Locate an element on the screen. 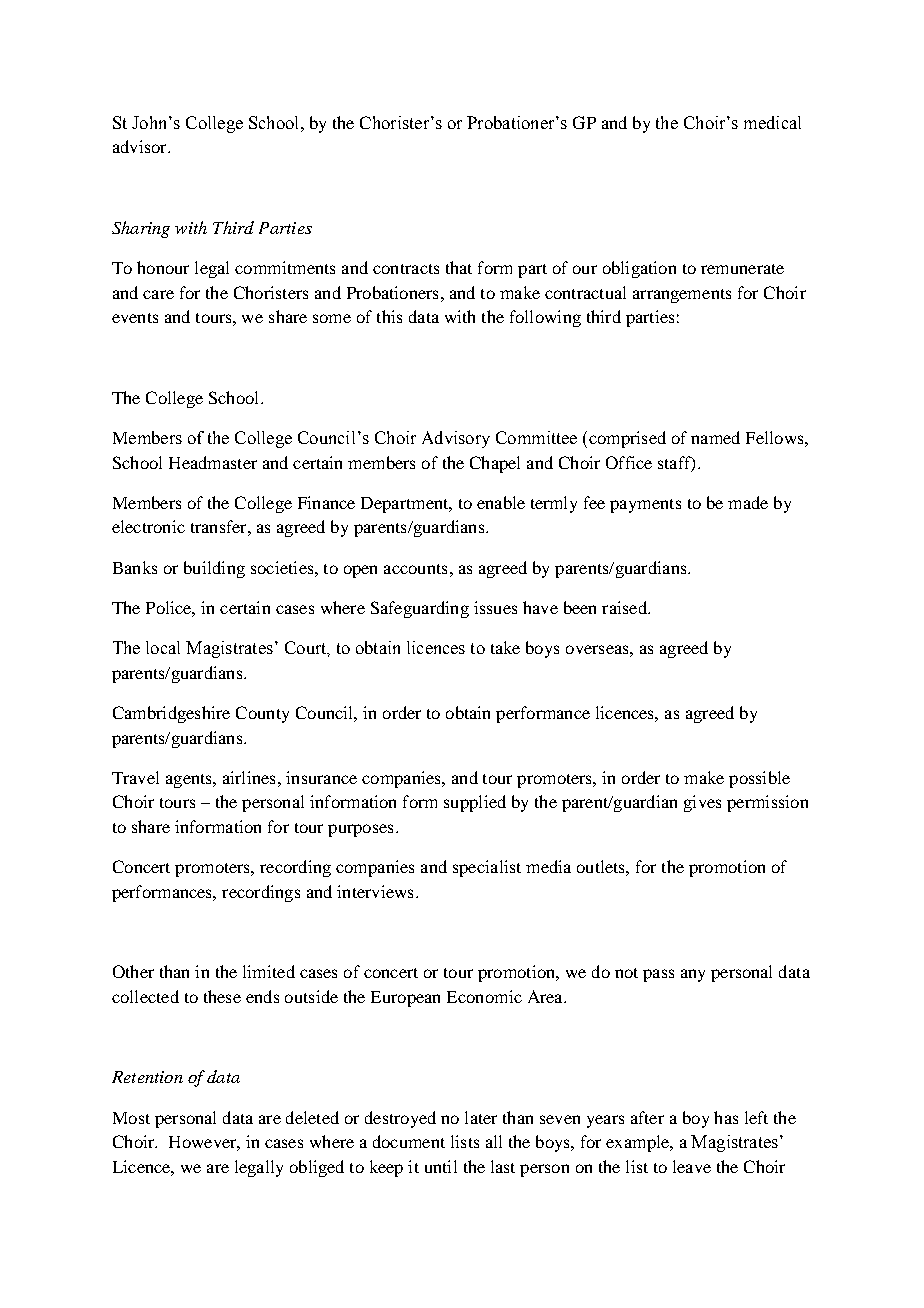  medical is located at coordinates (772, 122).
